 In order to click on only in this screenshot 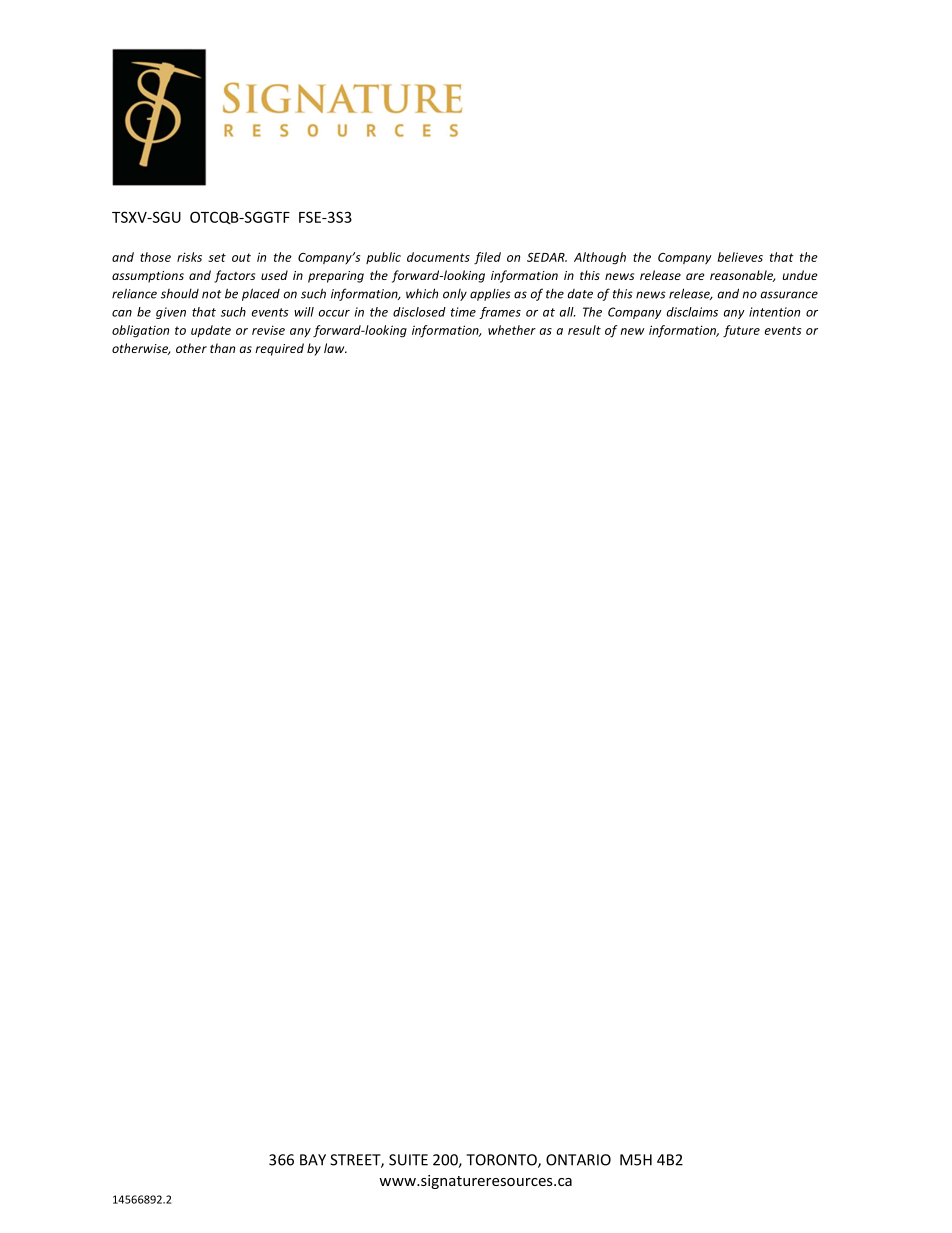, I will do `click(455, 295)`.
